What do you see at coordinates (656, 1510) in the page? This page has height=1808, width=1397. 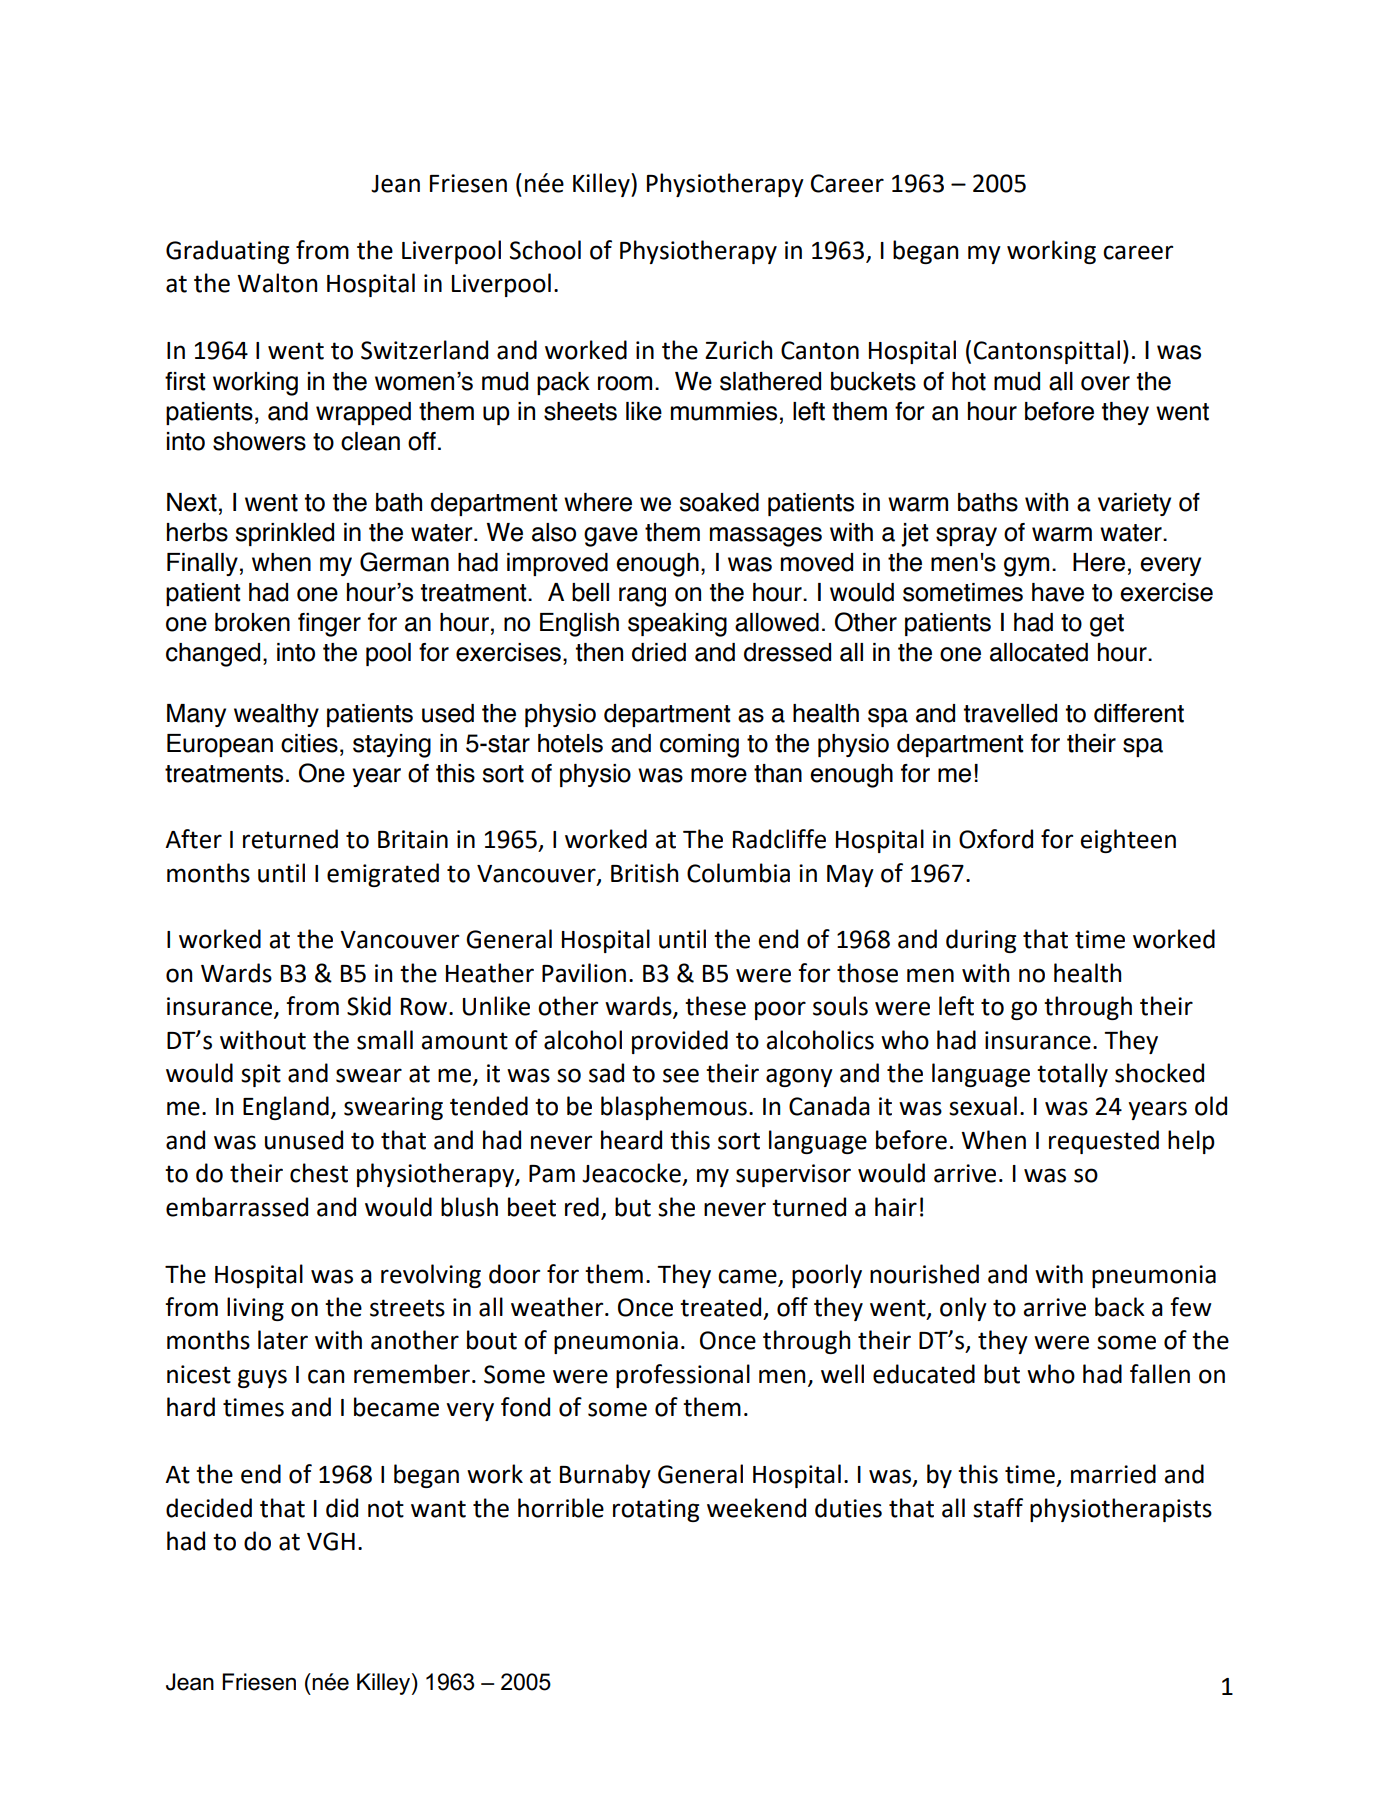 I see `rotating` at bounding box center [656, 1510].
